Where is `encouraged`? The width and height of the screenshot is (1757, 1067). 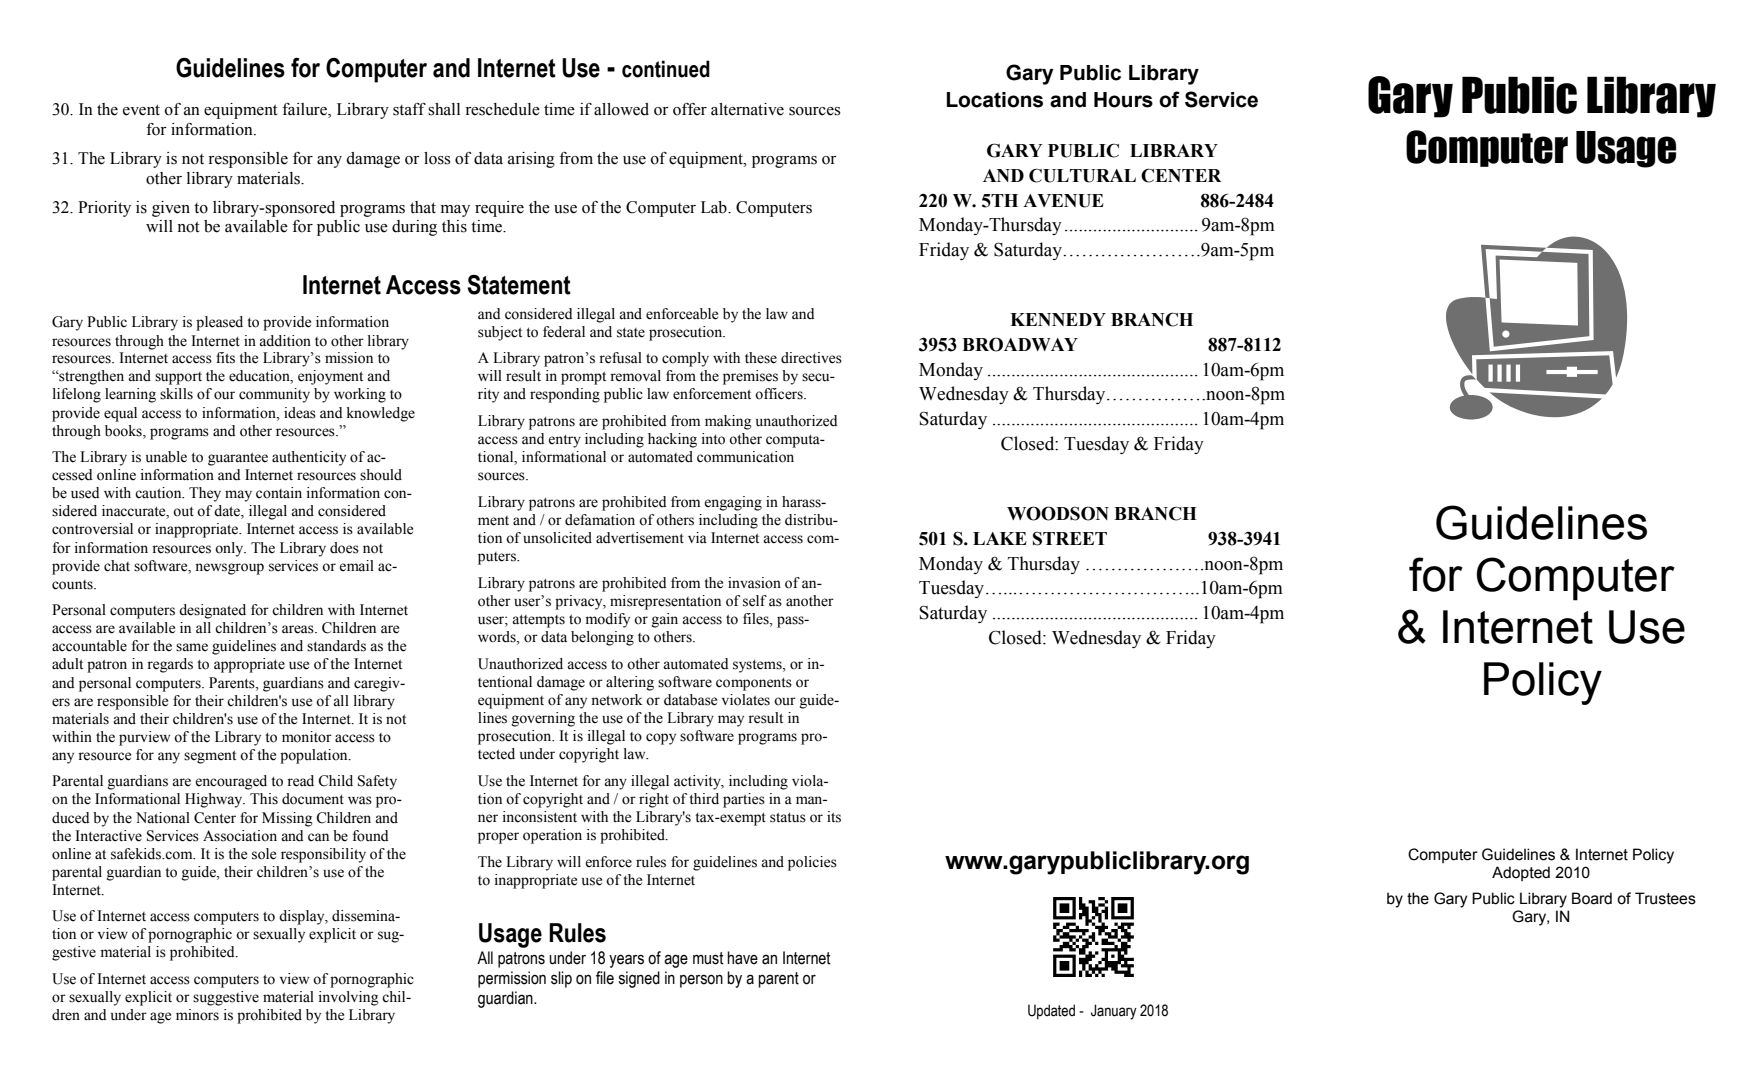
encouraged is located at coordinates (231, 782).
